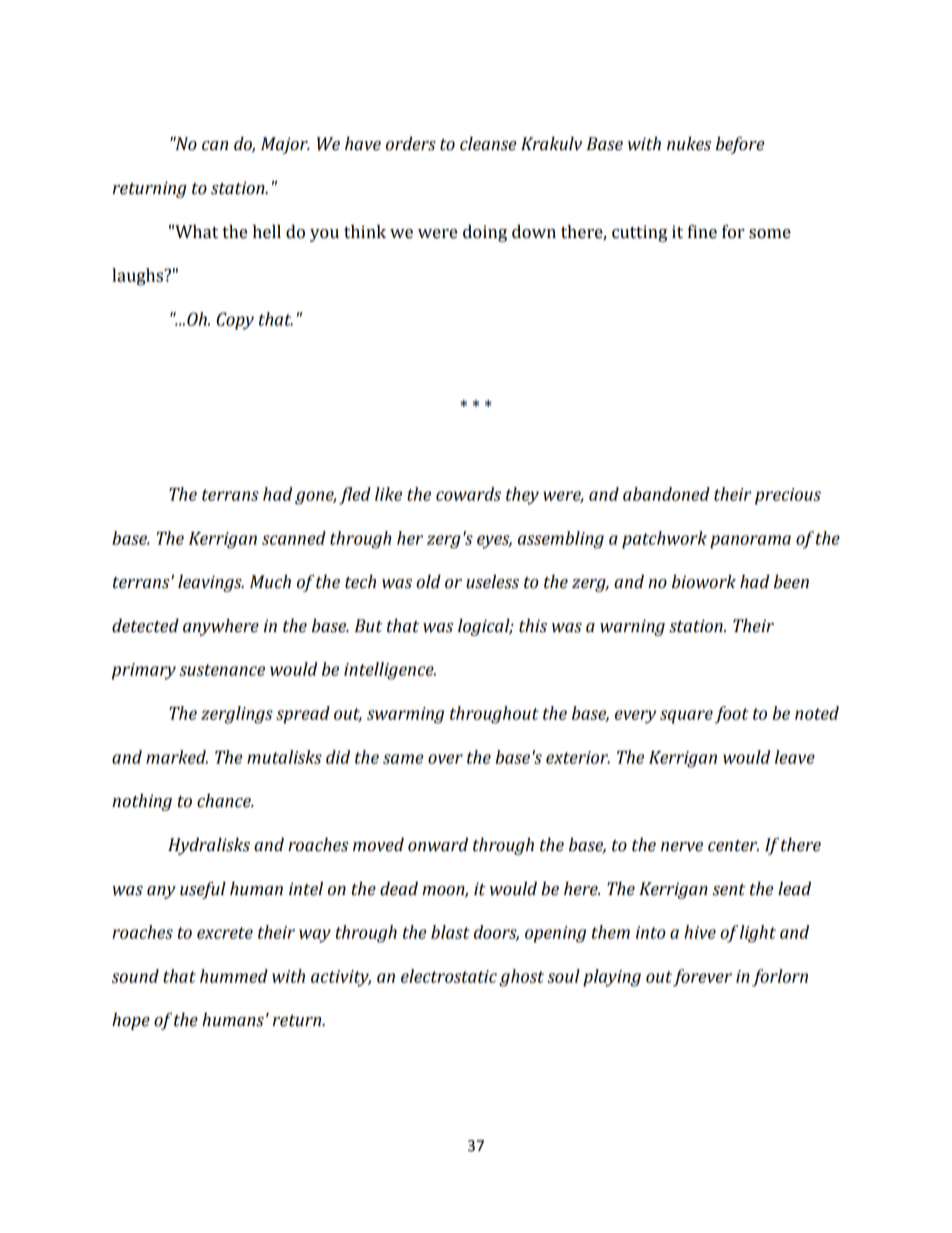  What do you see at coordinates (211, 583) in the screenshot?
I see `leavings` at bounding box center [211, 583].
